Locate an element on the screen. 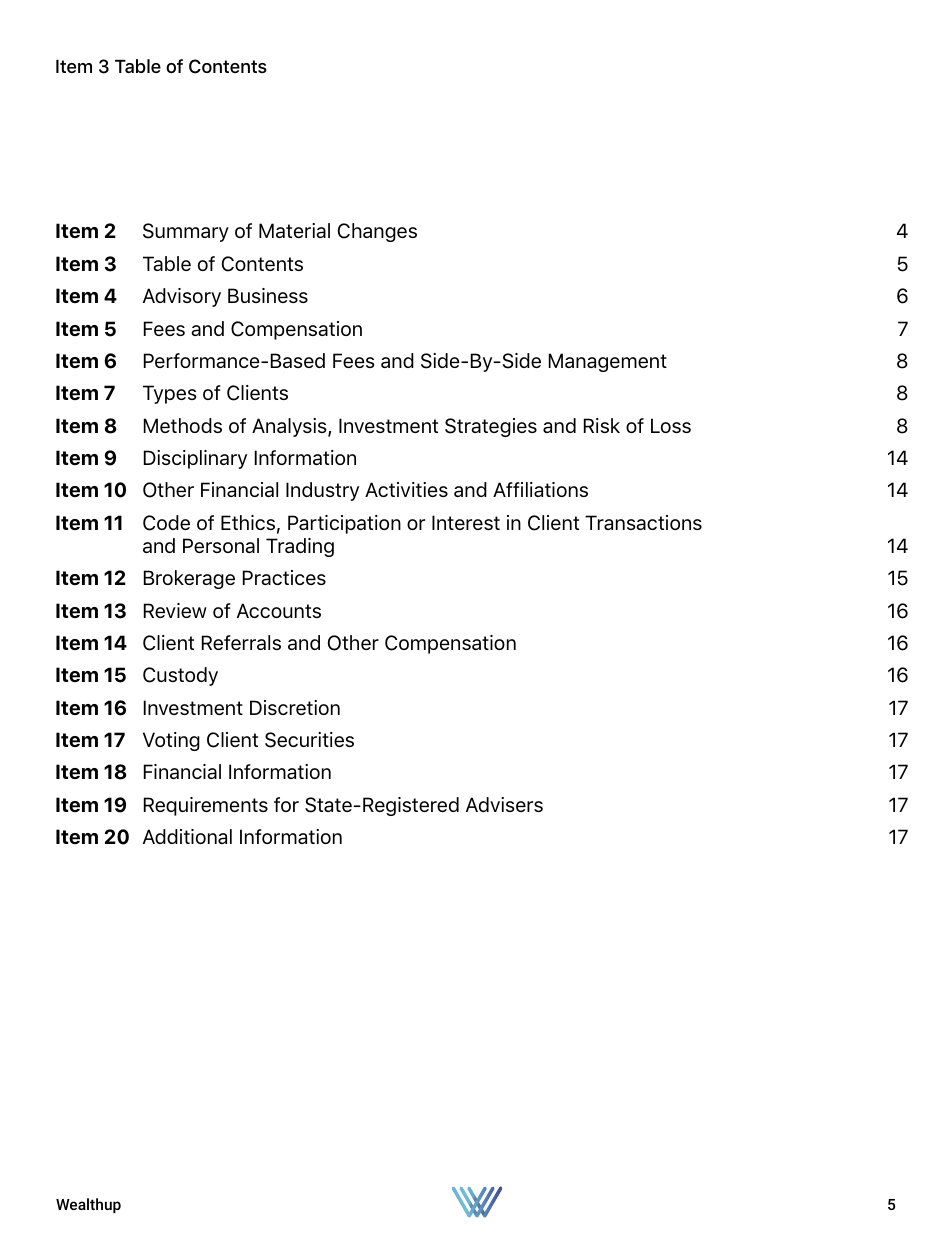 The image size is (952, 1233). Advisers is located at coordinates (504, 804).
